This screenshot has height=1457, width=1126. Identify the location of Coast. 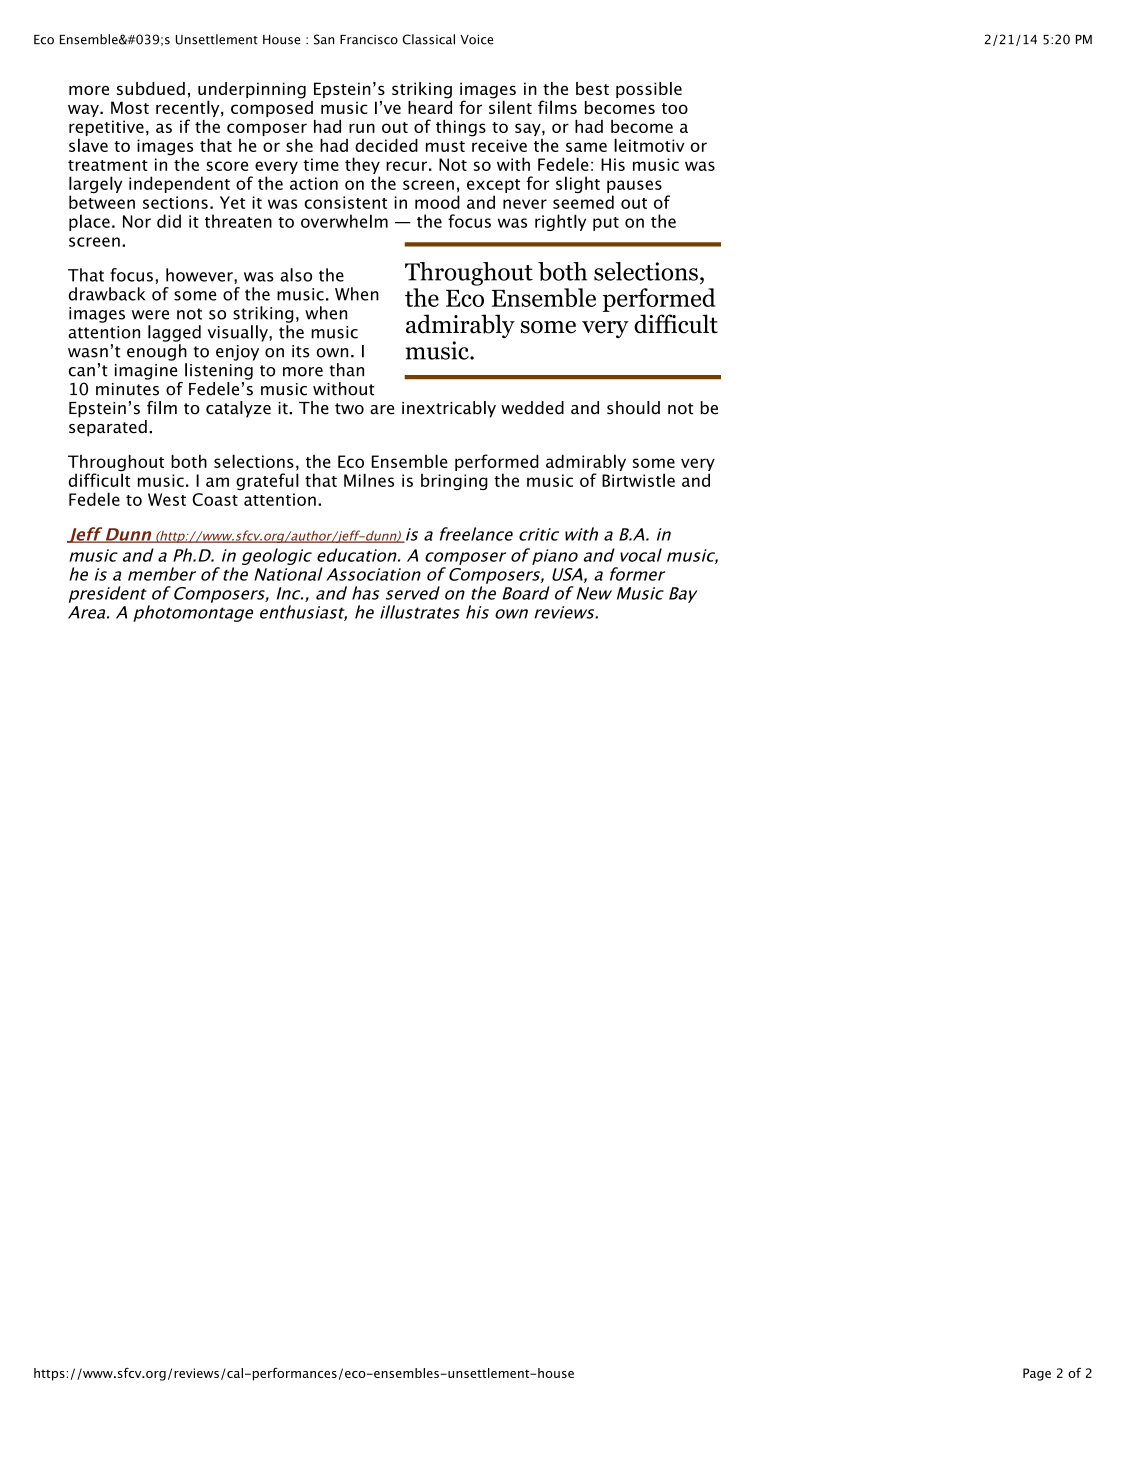
(215, 499).
